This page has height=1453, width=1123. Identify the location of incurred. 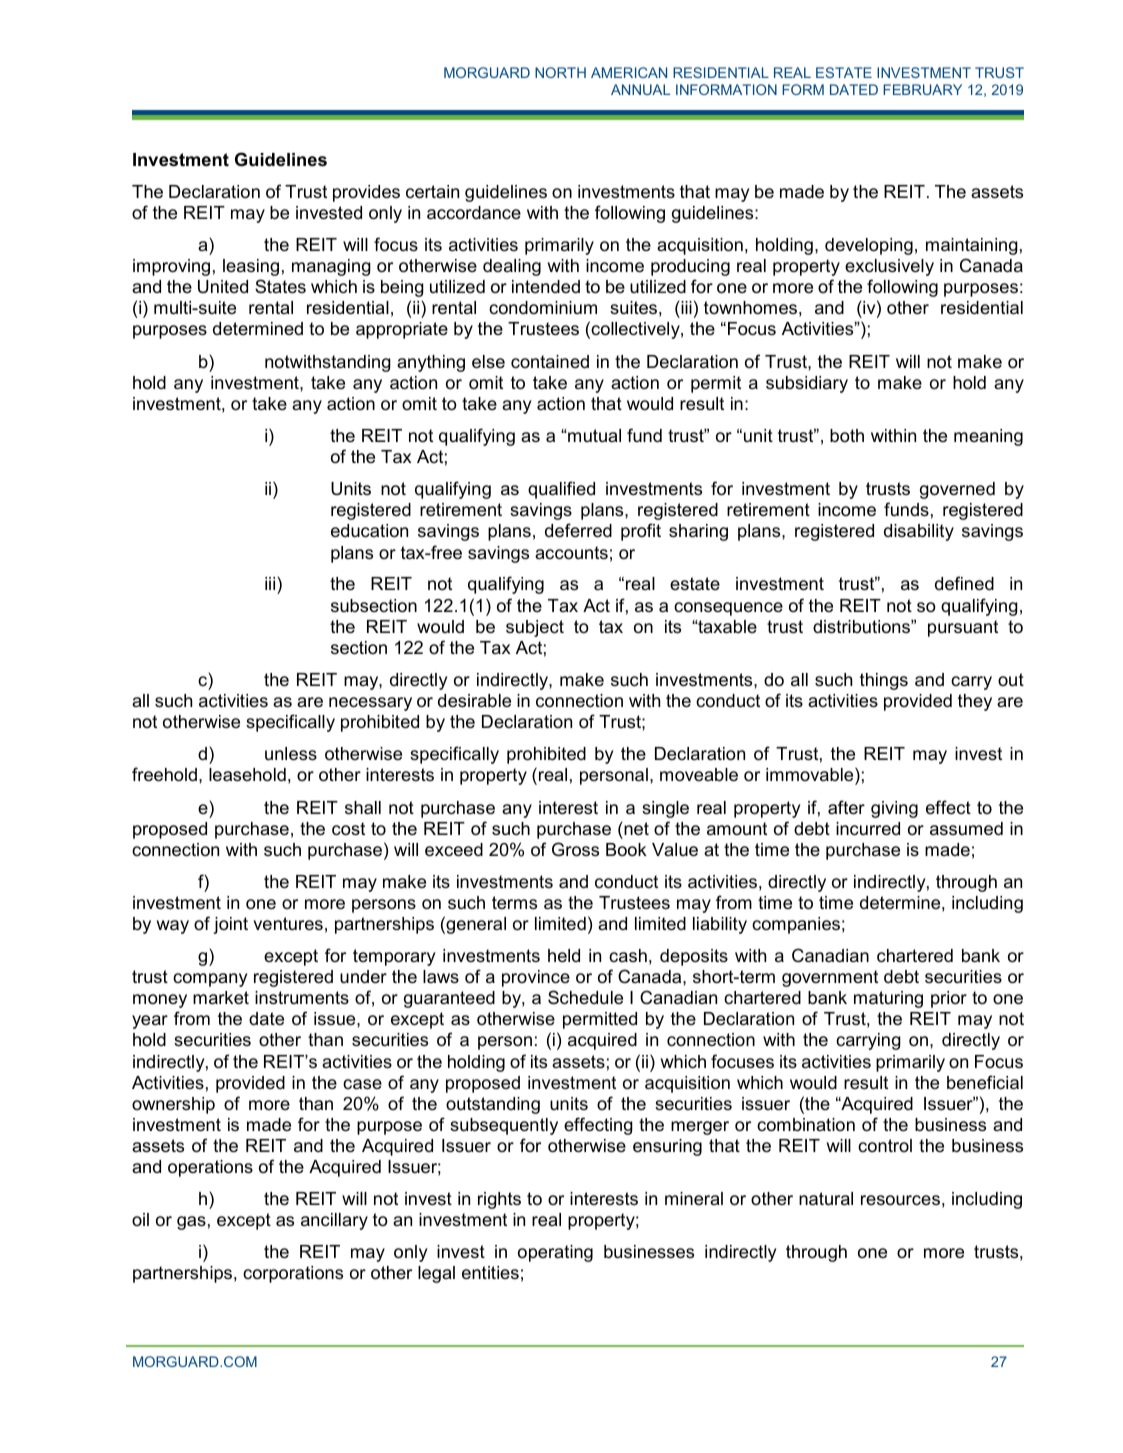
(868, 828).
